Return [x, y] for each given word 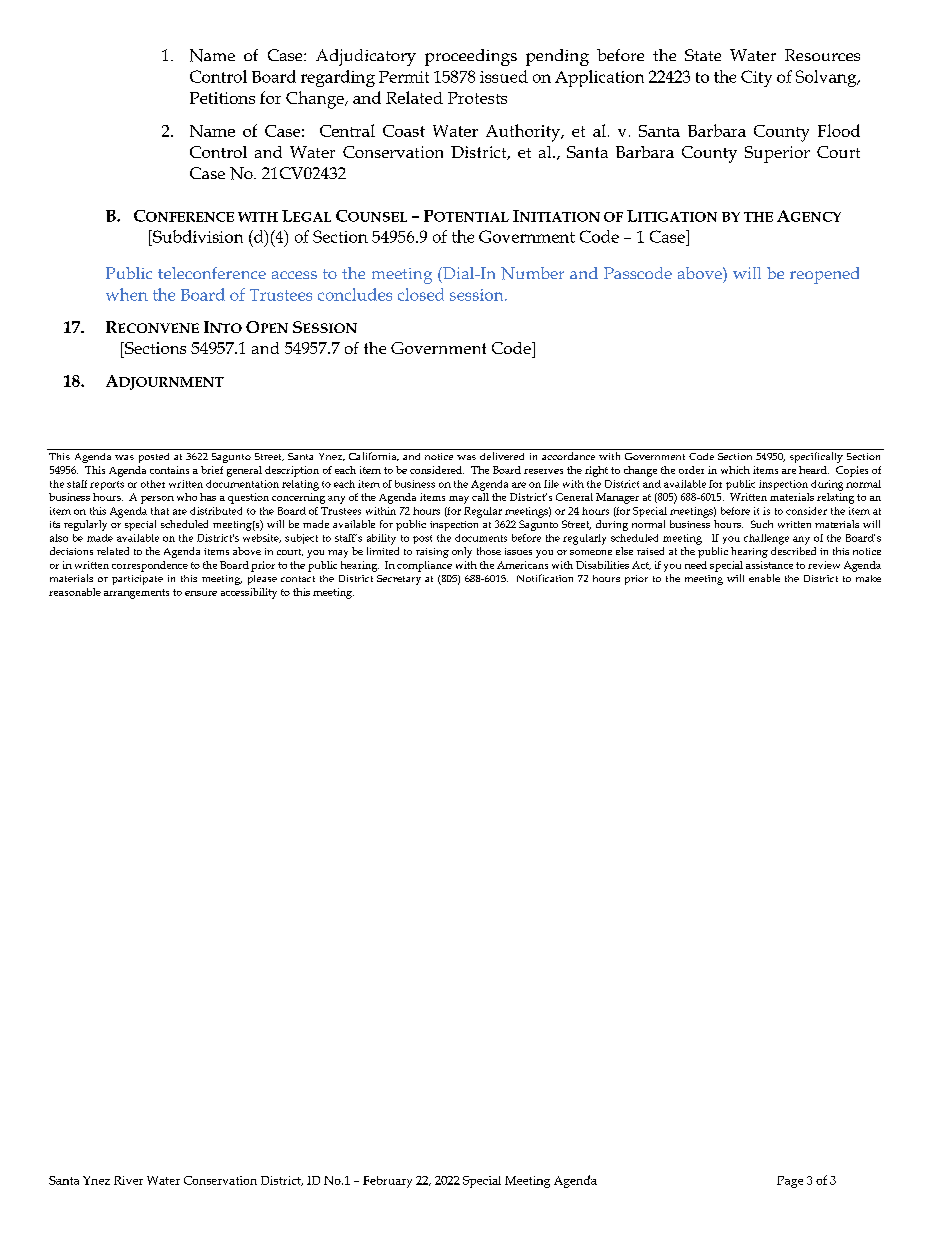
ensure [201, 593]
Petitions [222, 98]
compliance [424, 566]
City [756, 78]
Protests [477, 98]
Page [790, 1182]
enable [764, 578]
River [128, 1180]
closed [421, 294]
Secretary [399, 580]
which [735, 470]
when [127, 294]
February [387, 1182]
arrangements [136, 594]
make [868, 578]
